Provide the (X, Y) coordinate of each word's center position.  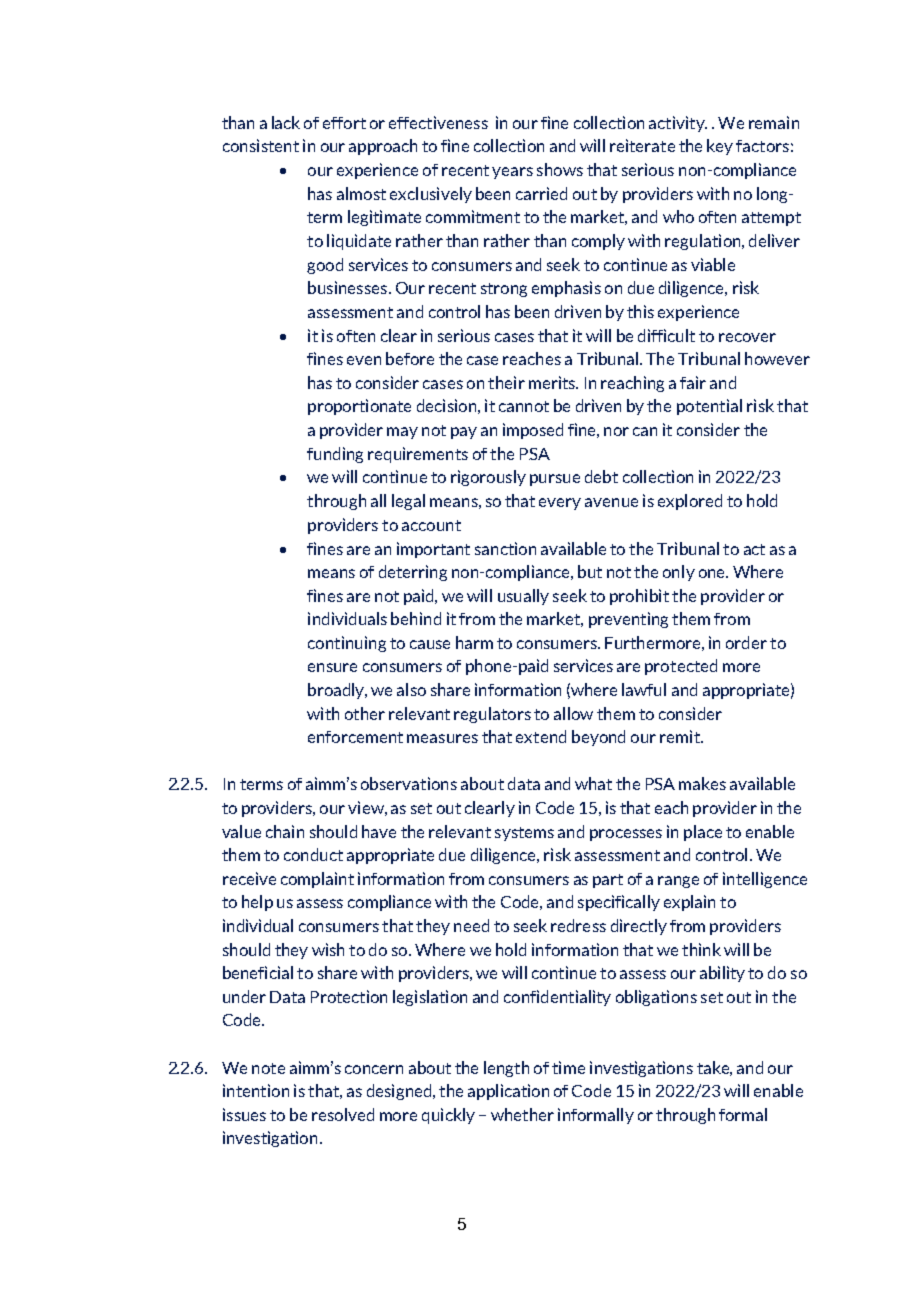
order (746, 642)
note (268, 1068)
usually (523, 597)
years (512, 173)
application (508, 1092)
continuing (347, 644)
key (720, 147)
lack (286, 122)
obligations (656, 998)
